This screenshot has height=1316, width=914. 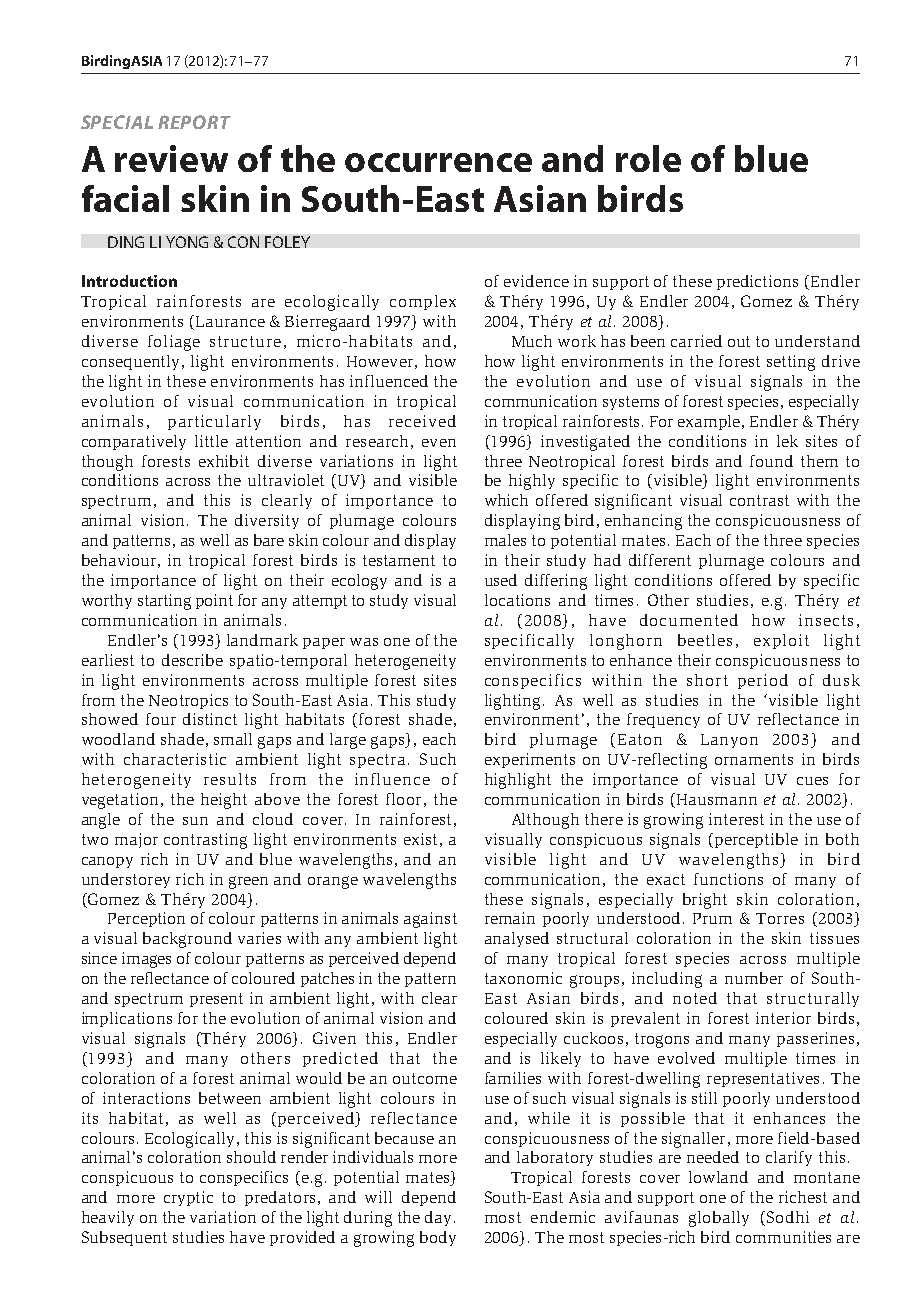 I want to click on cryptic, so click(x=188, y=1198).
